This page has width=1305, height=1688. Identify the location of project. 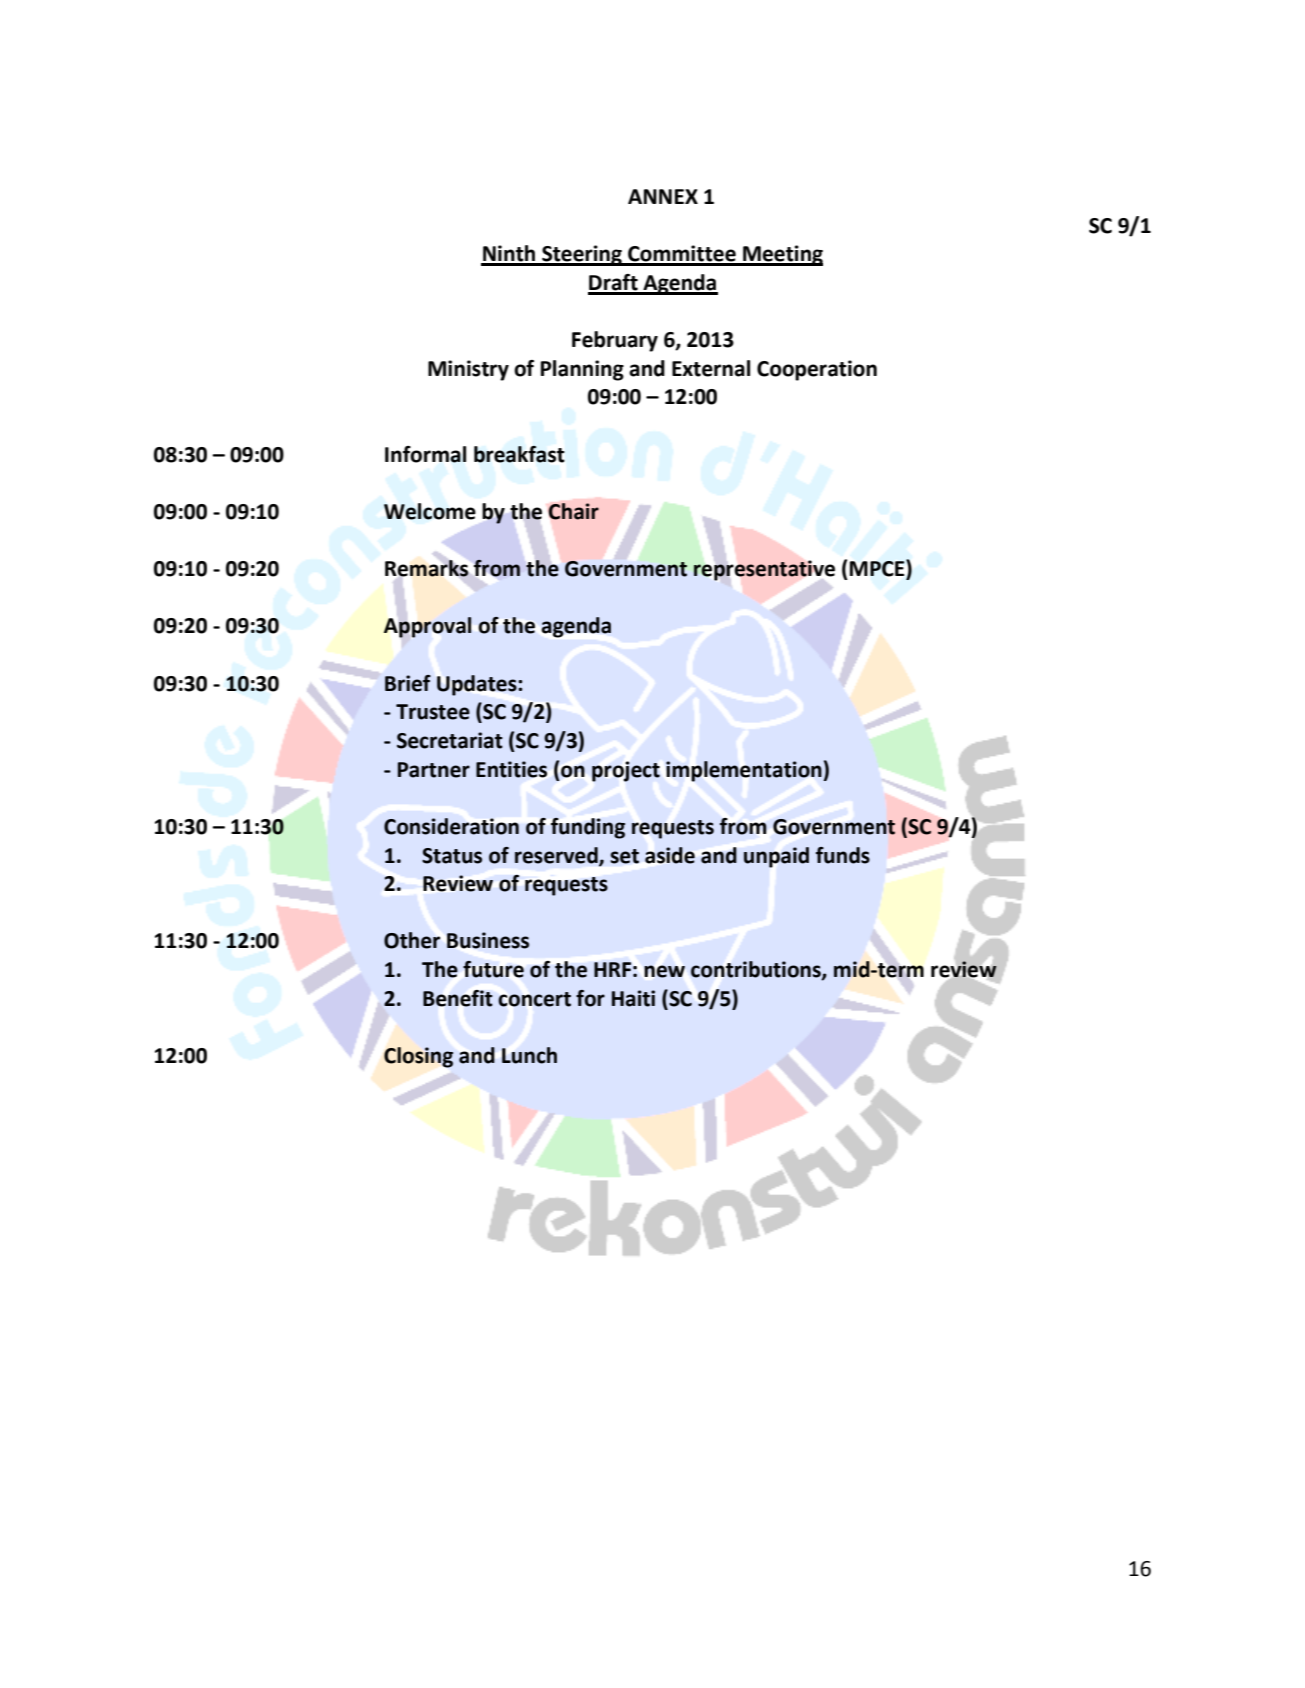
(626, 771).
